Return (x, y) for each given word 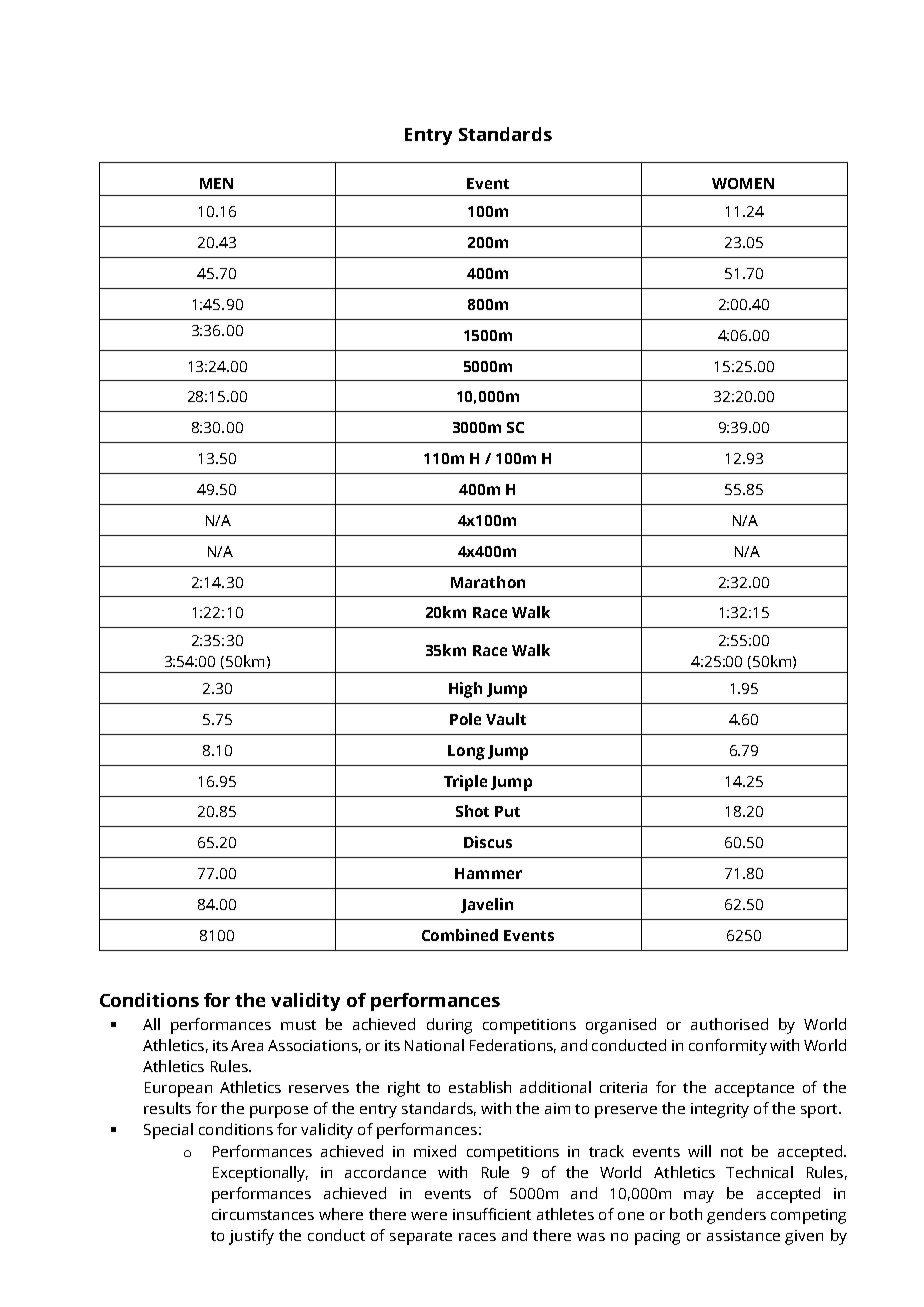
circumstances (263, 1214)
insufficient (492, 1214)
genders (736, 1216)
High (465, 690)
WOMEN (743, 183)
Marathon (488, 582)
